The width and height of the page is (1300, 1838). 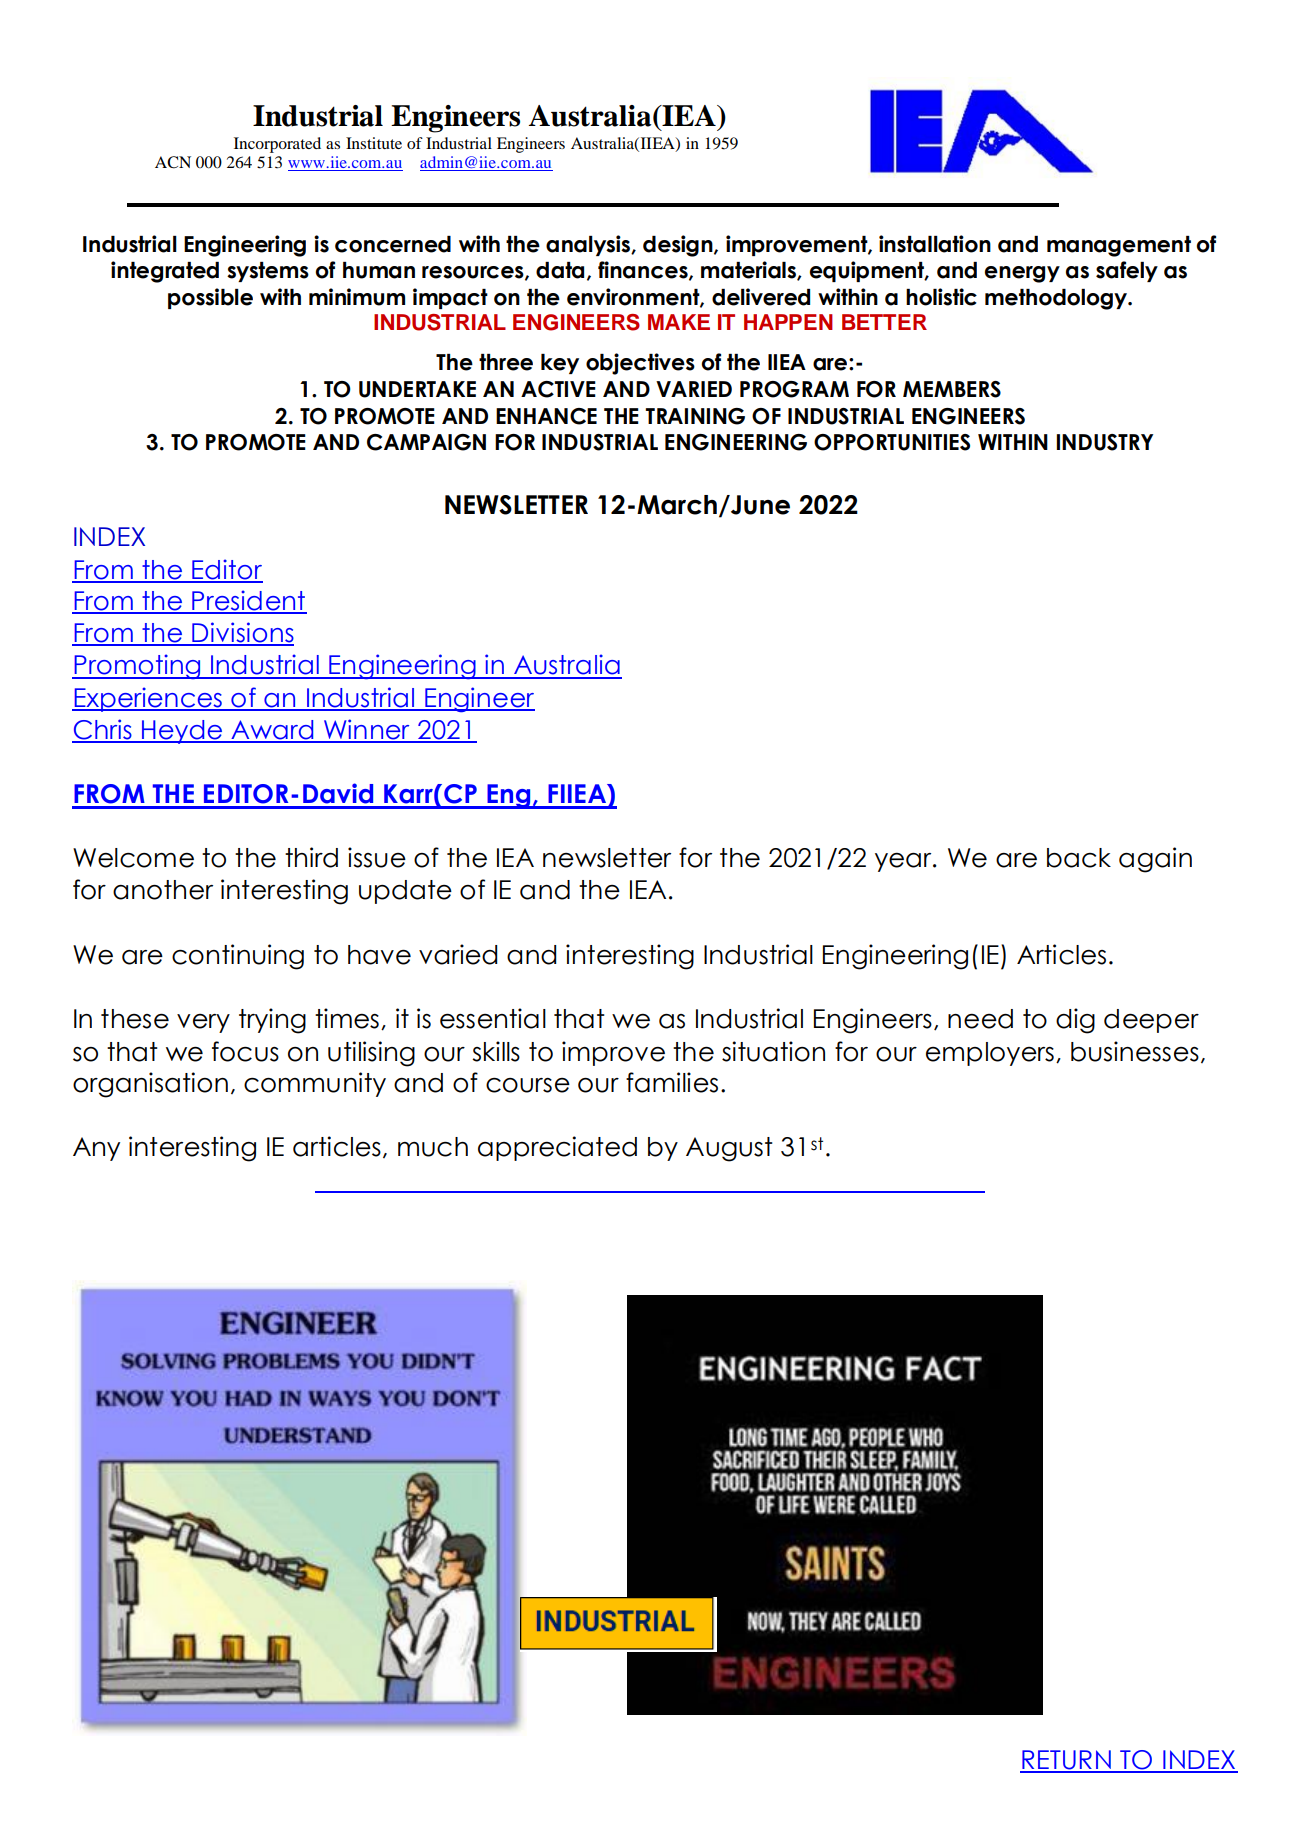 I want to click on RETURN, so click(x=1066, y=1761).
